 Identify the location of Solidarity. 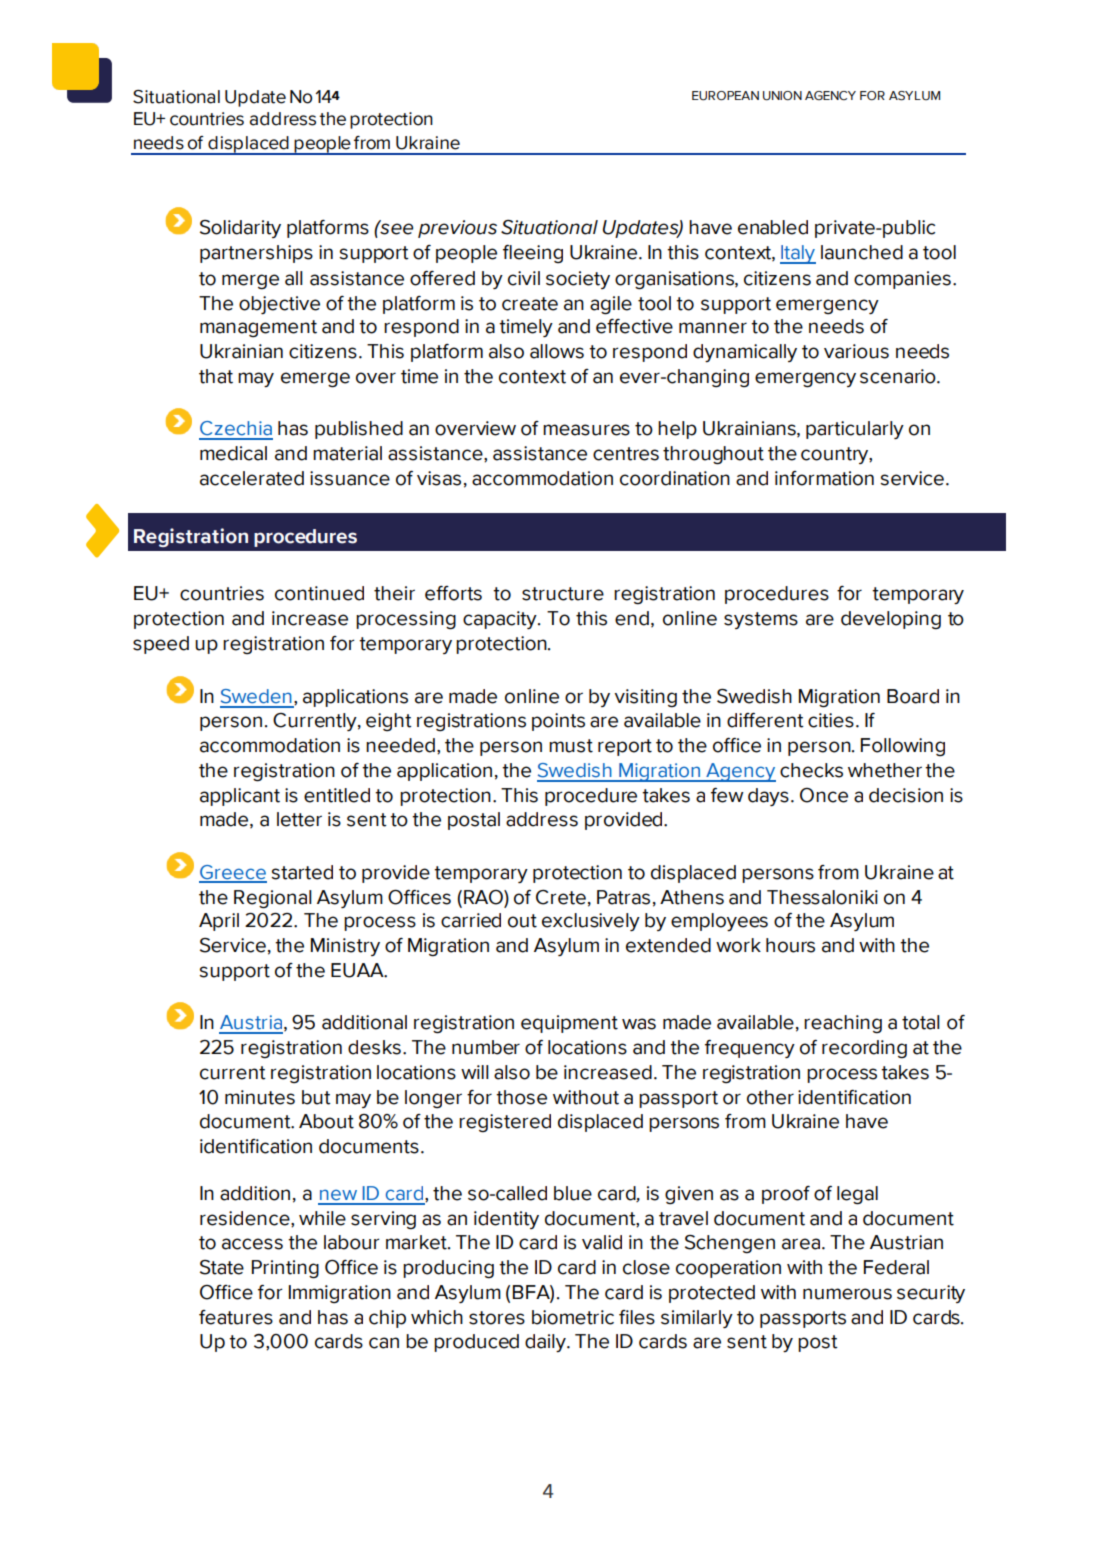
(240, 229).
